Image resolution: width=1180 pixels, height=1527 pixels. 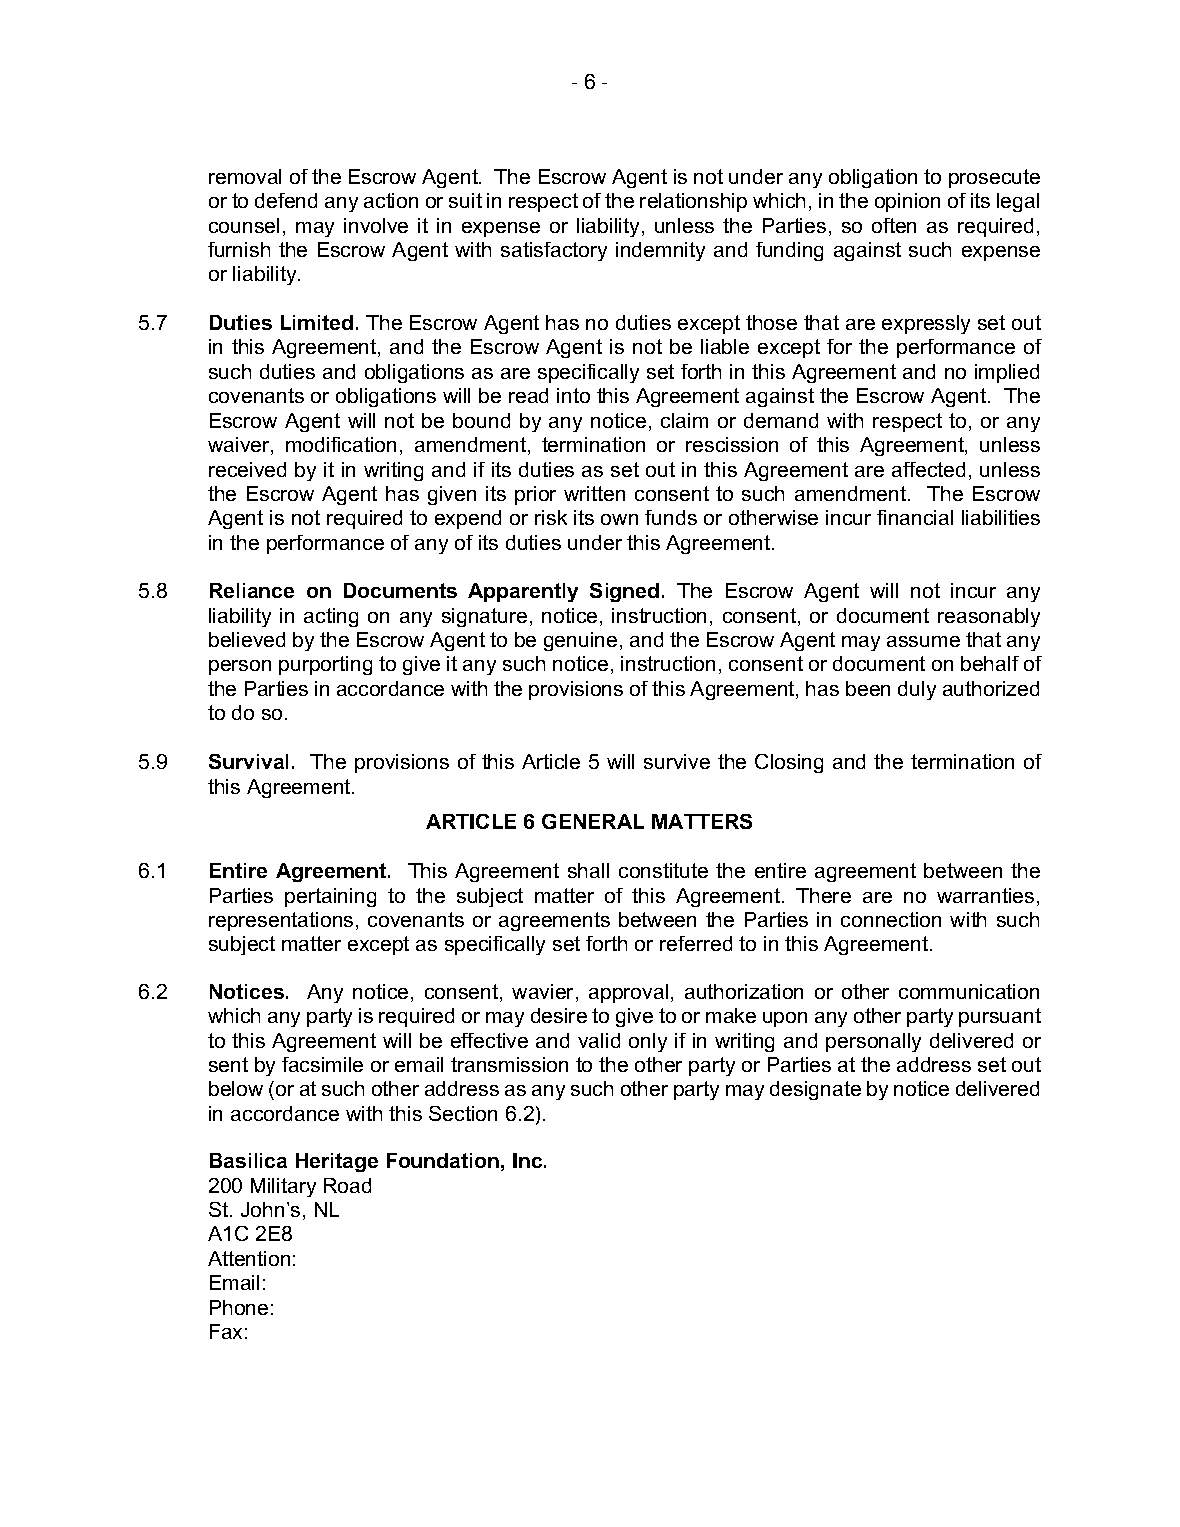 I want to click on defend, so click(x=286, y=200).
